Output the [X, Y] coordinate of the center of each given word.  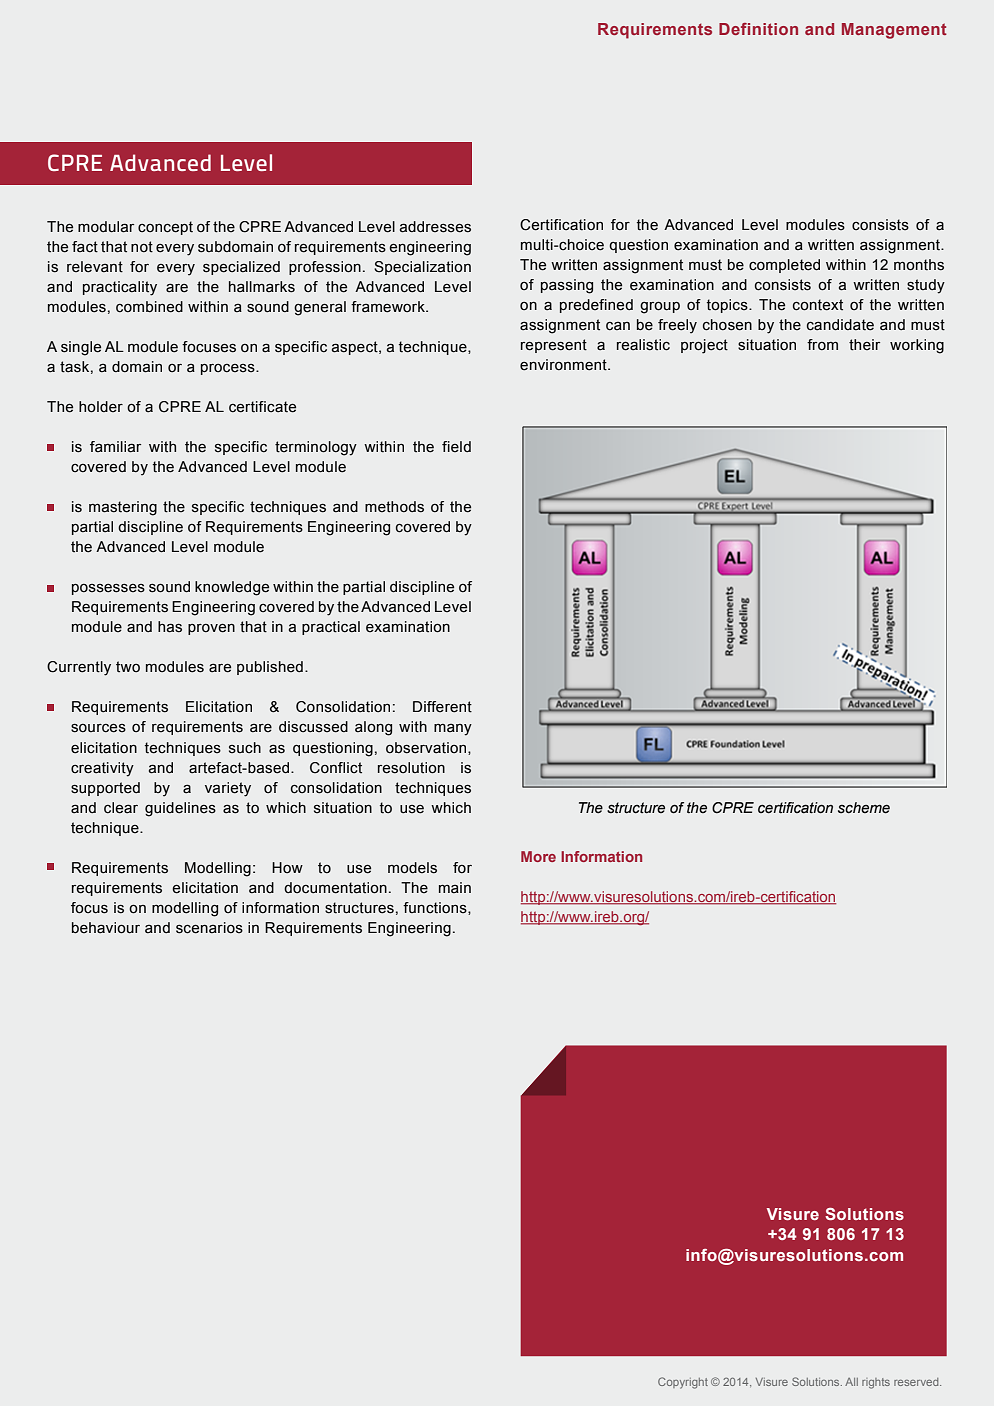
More [538, 856]
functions [436, 908]
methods [394, 507]
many [453, 729]
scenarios [209, 928]
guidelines [180, 809]
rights [876, 1383]
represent [554, 346]
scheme [864, 808]
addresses [435, 227]
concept [165, 228]
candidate [840, 325]
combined [149, 307]
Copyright [683, 1383]
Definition [758, 29]
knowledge [232, 588]
